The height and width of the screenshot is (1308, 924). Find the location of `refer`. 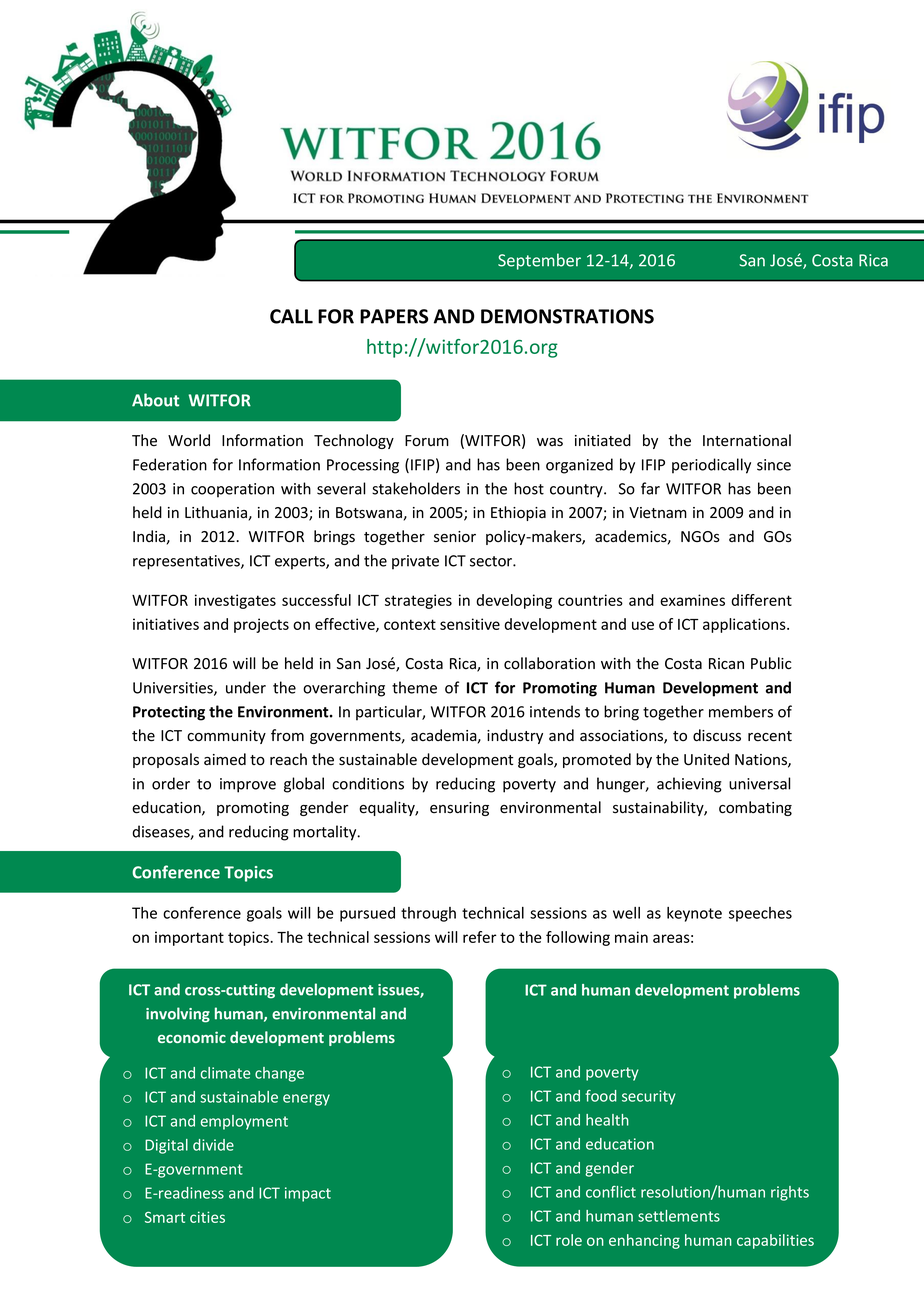

refer is located at coordinates (480, 937).
